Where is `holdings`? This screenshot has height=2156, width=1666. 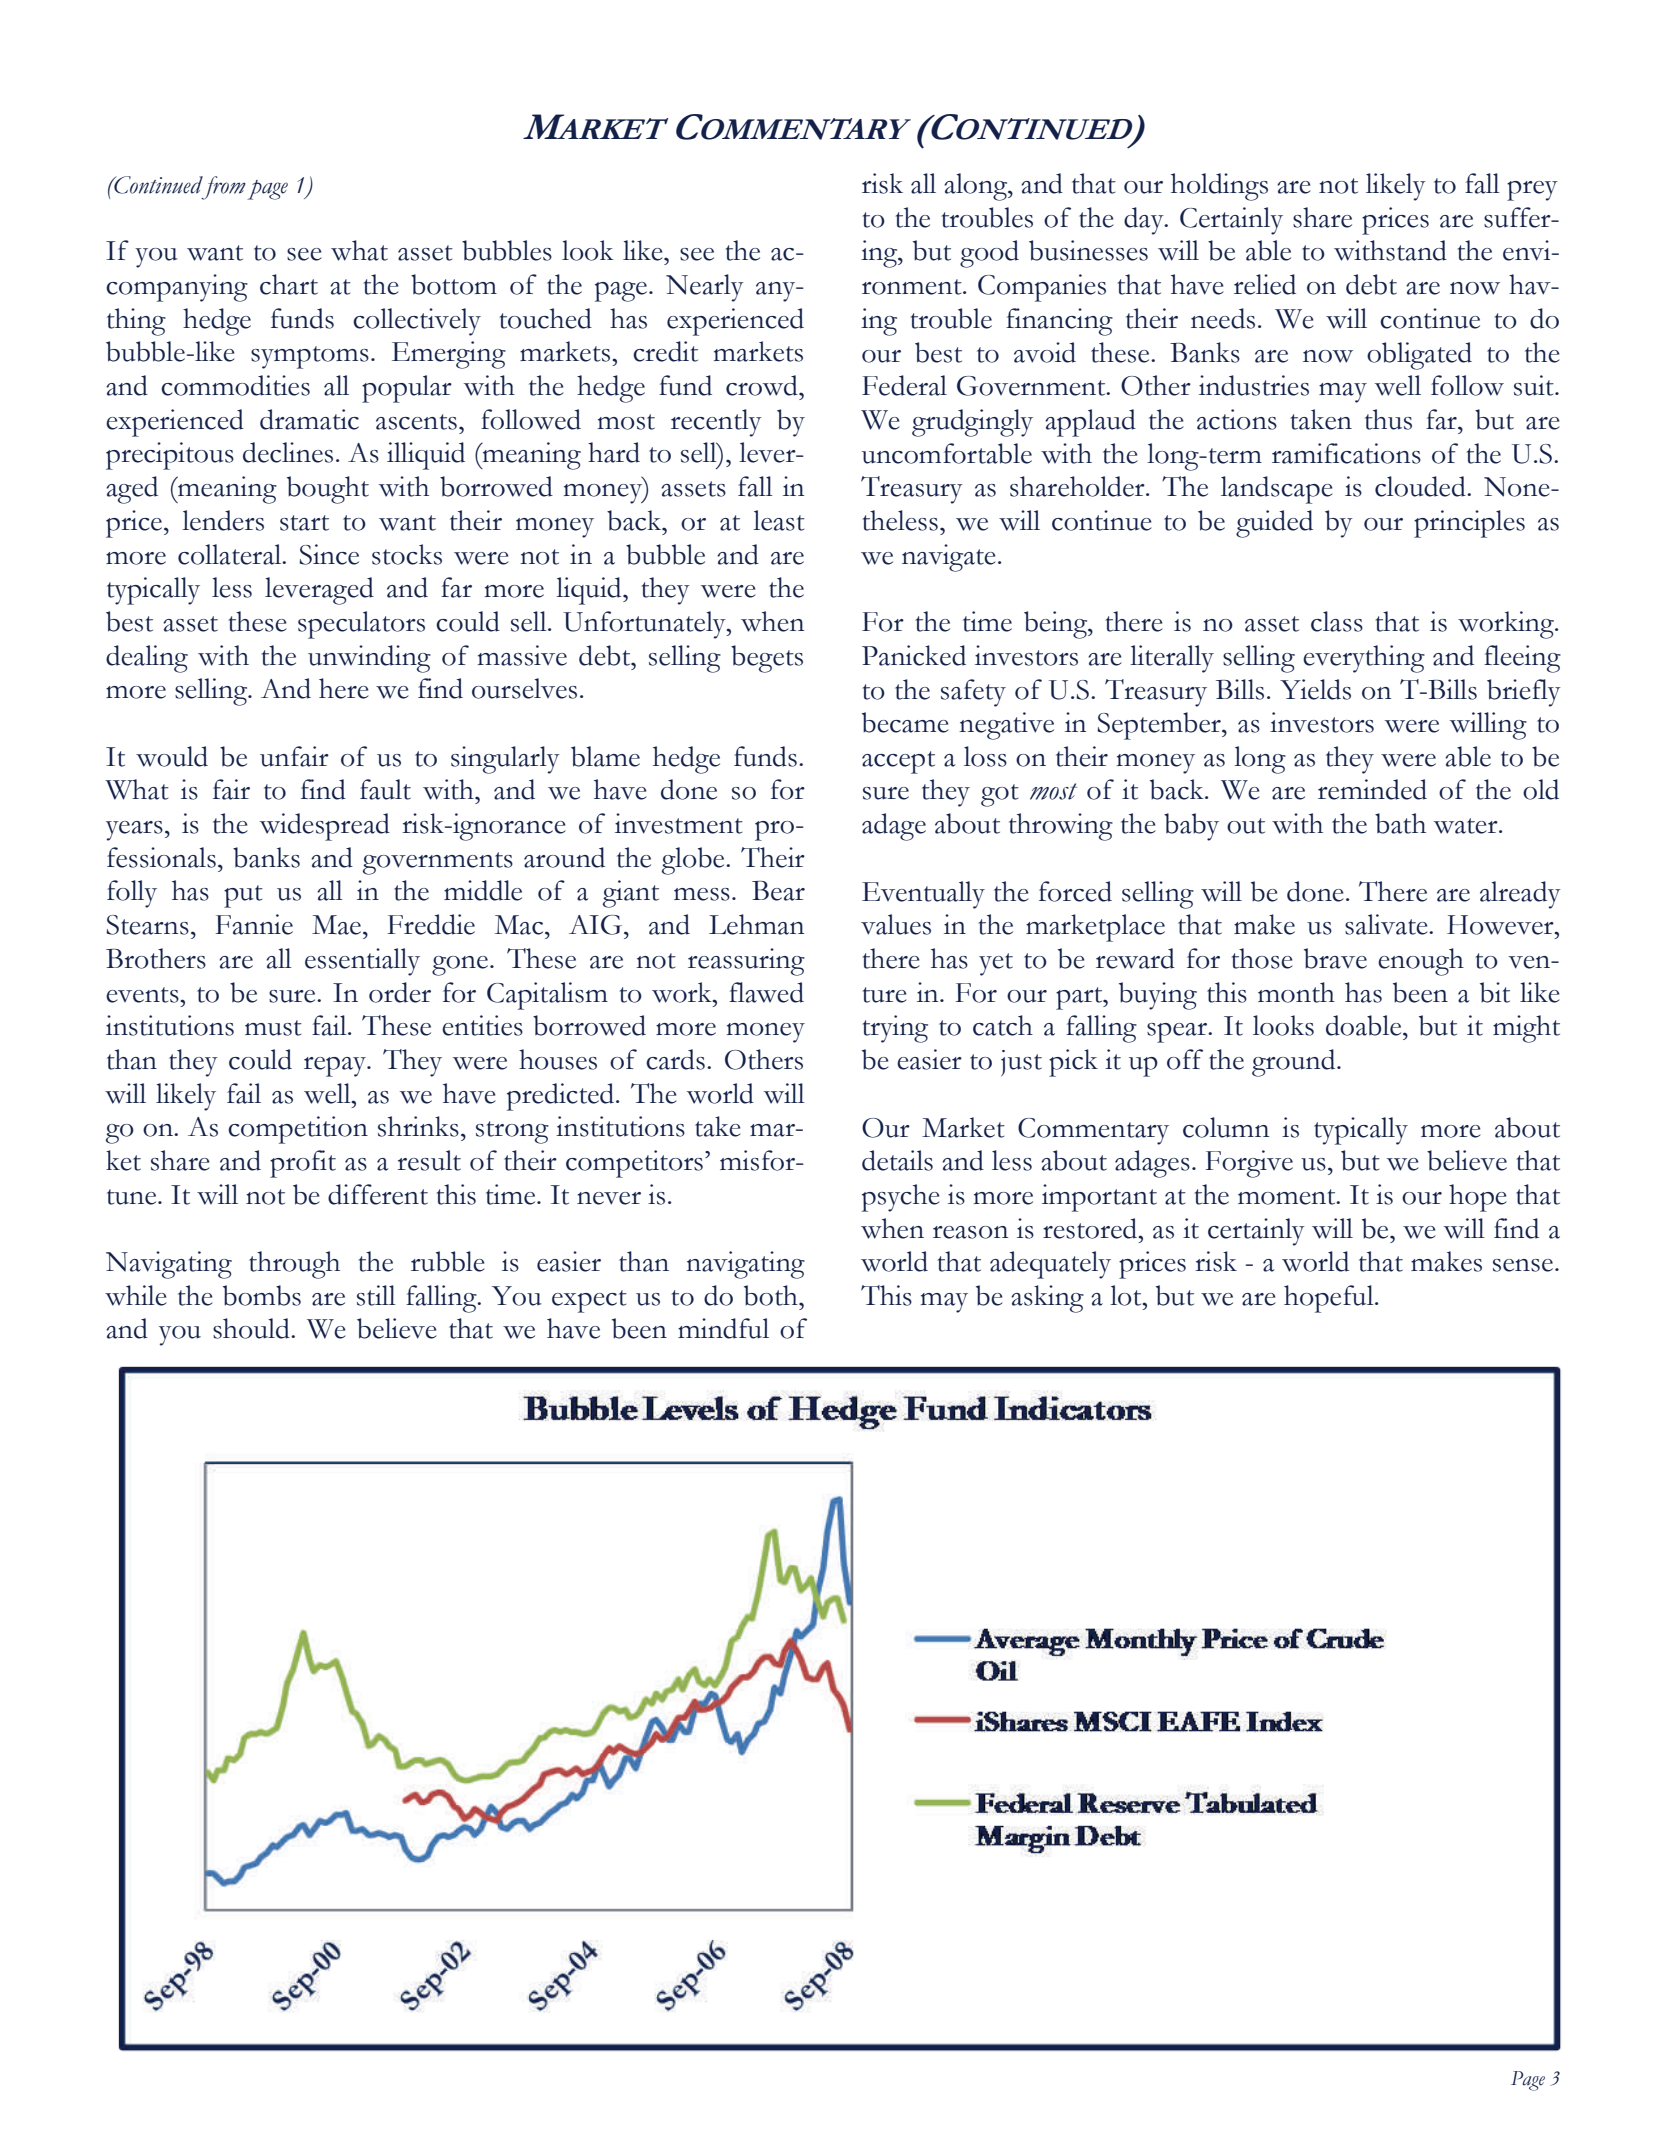 holdings is located at coordinates (1219, 187).
